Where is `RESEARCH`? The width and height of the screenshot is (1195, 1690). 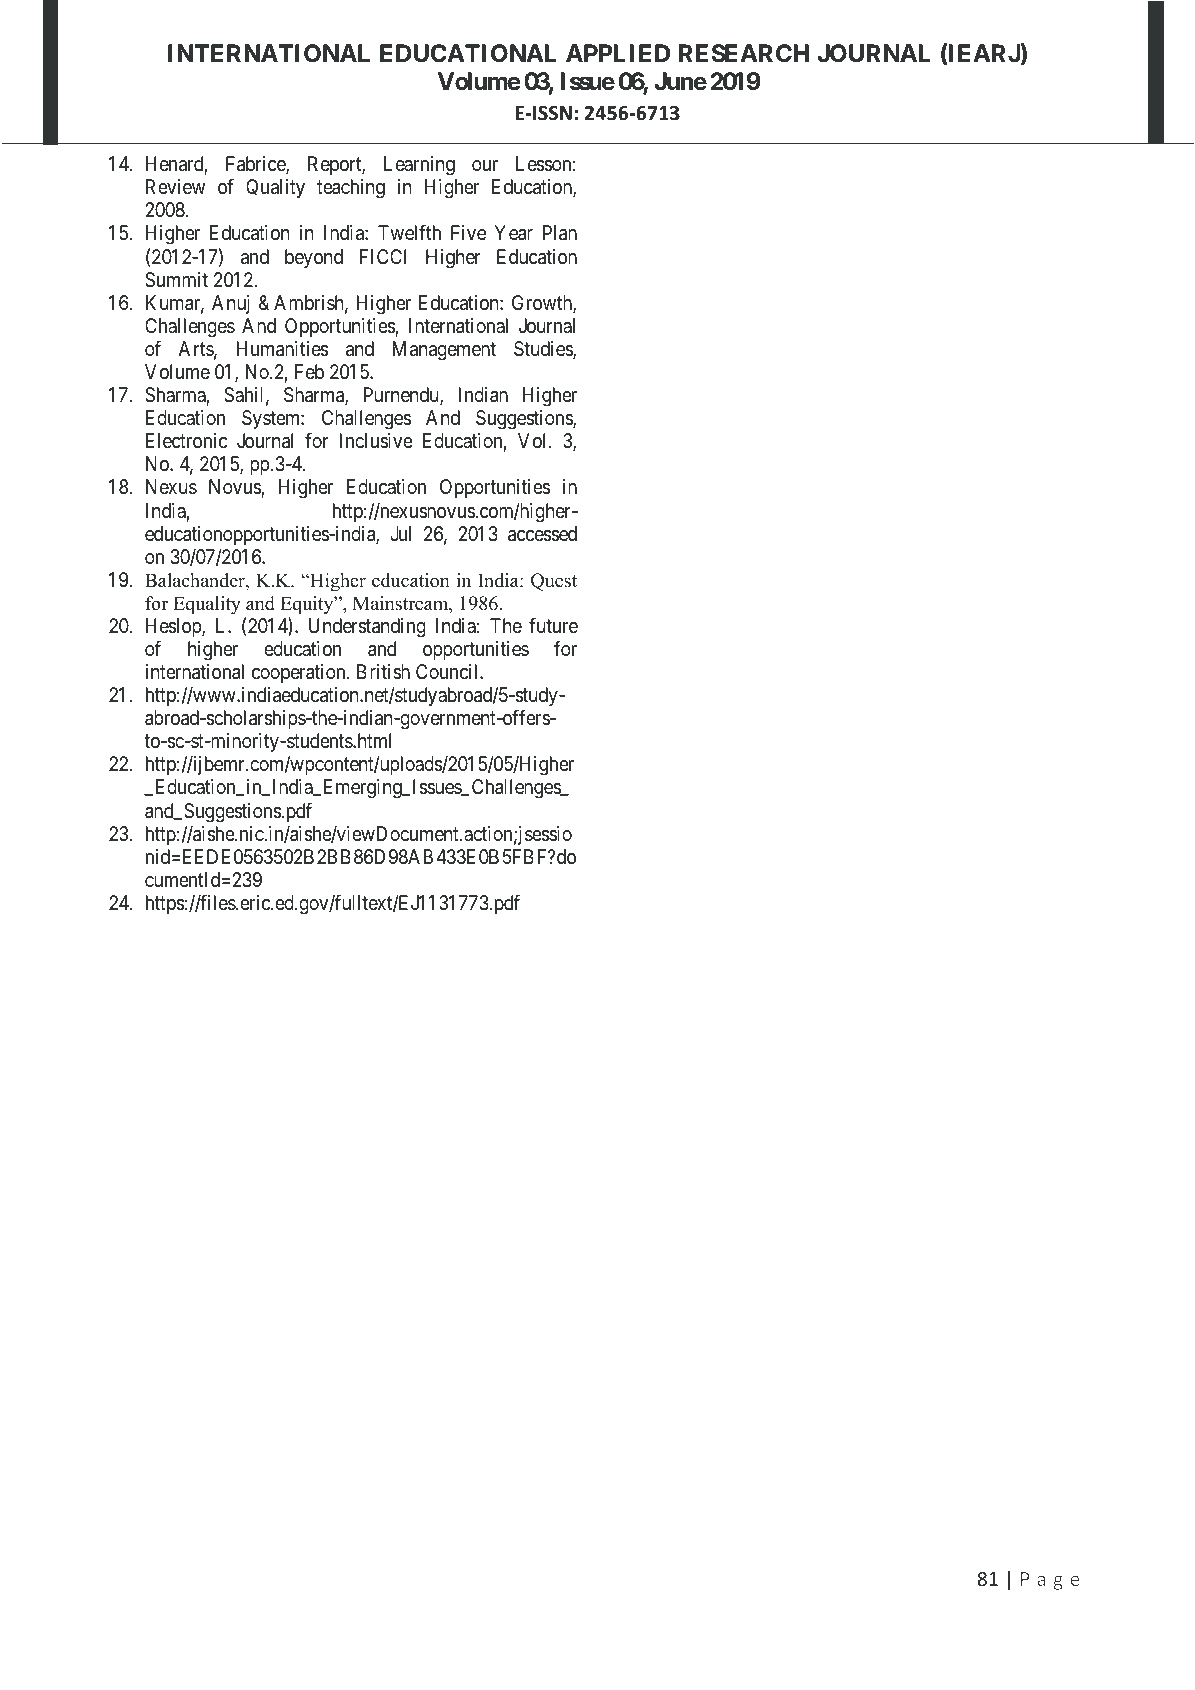
RESEARCH is located at coordinates (744, 53).
